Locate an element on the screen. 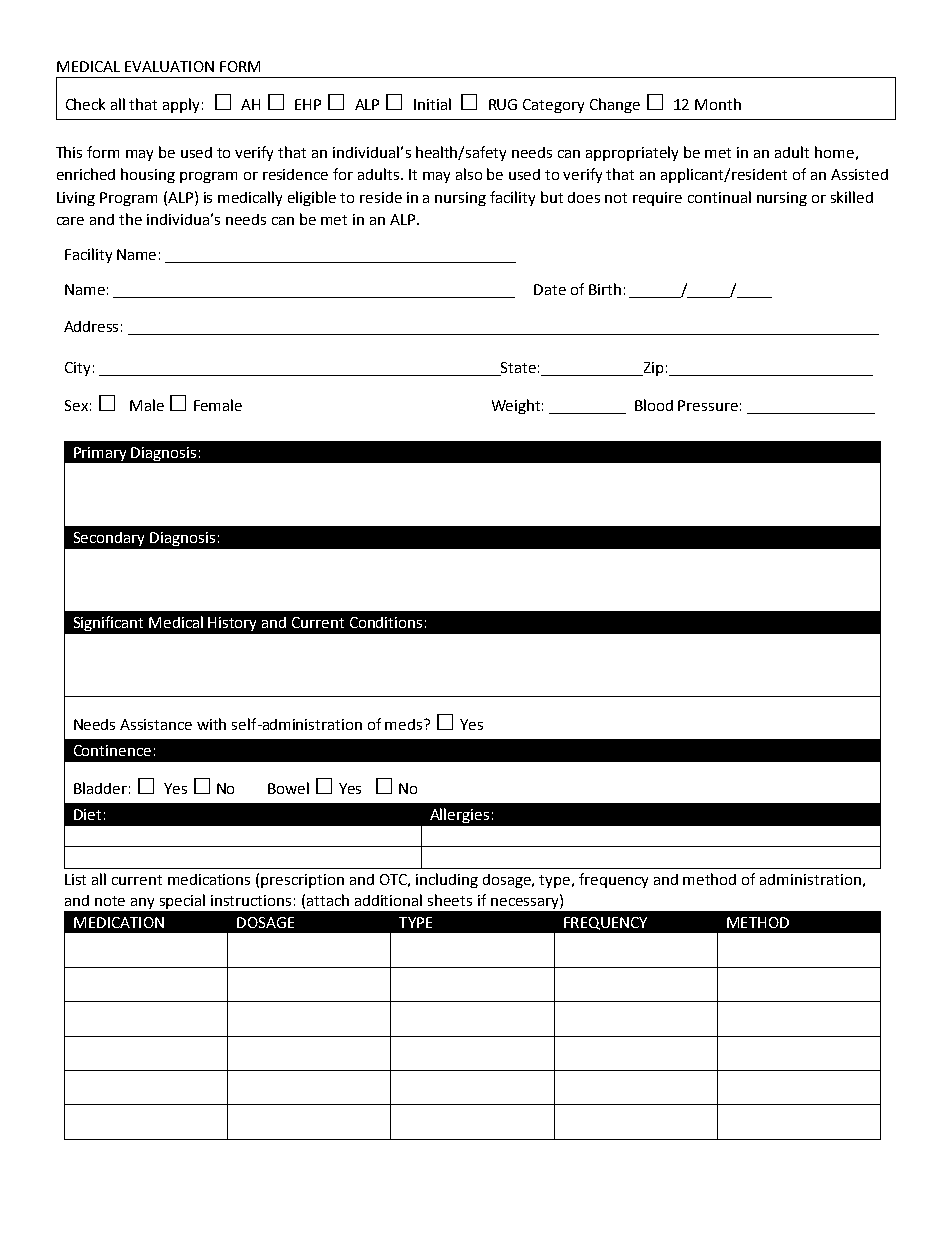 This screenshot has height=1233, width=952. Secondary is located at coordinates (109, 539).
